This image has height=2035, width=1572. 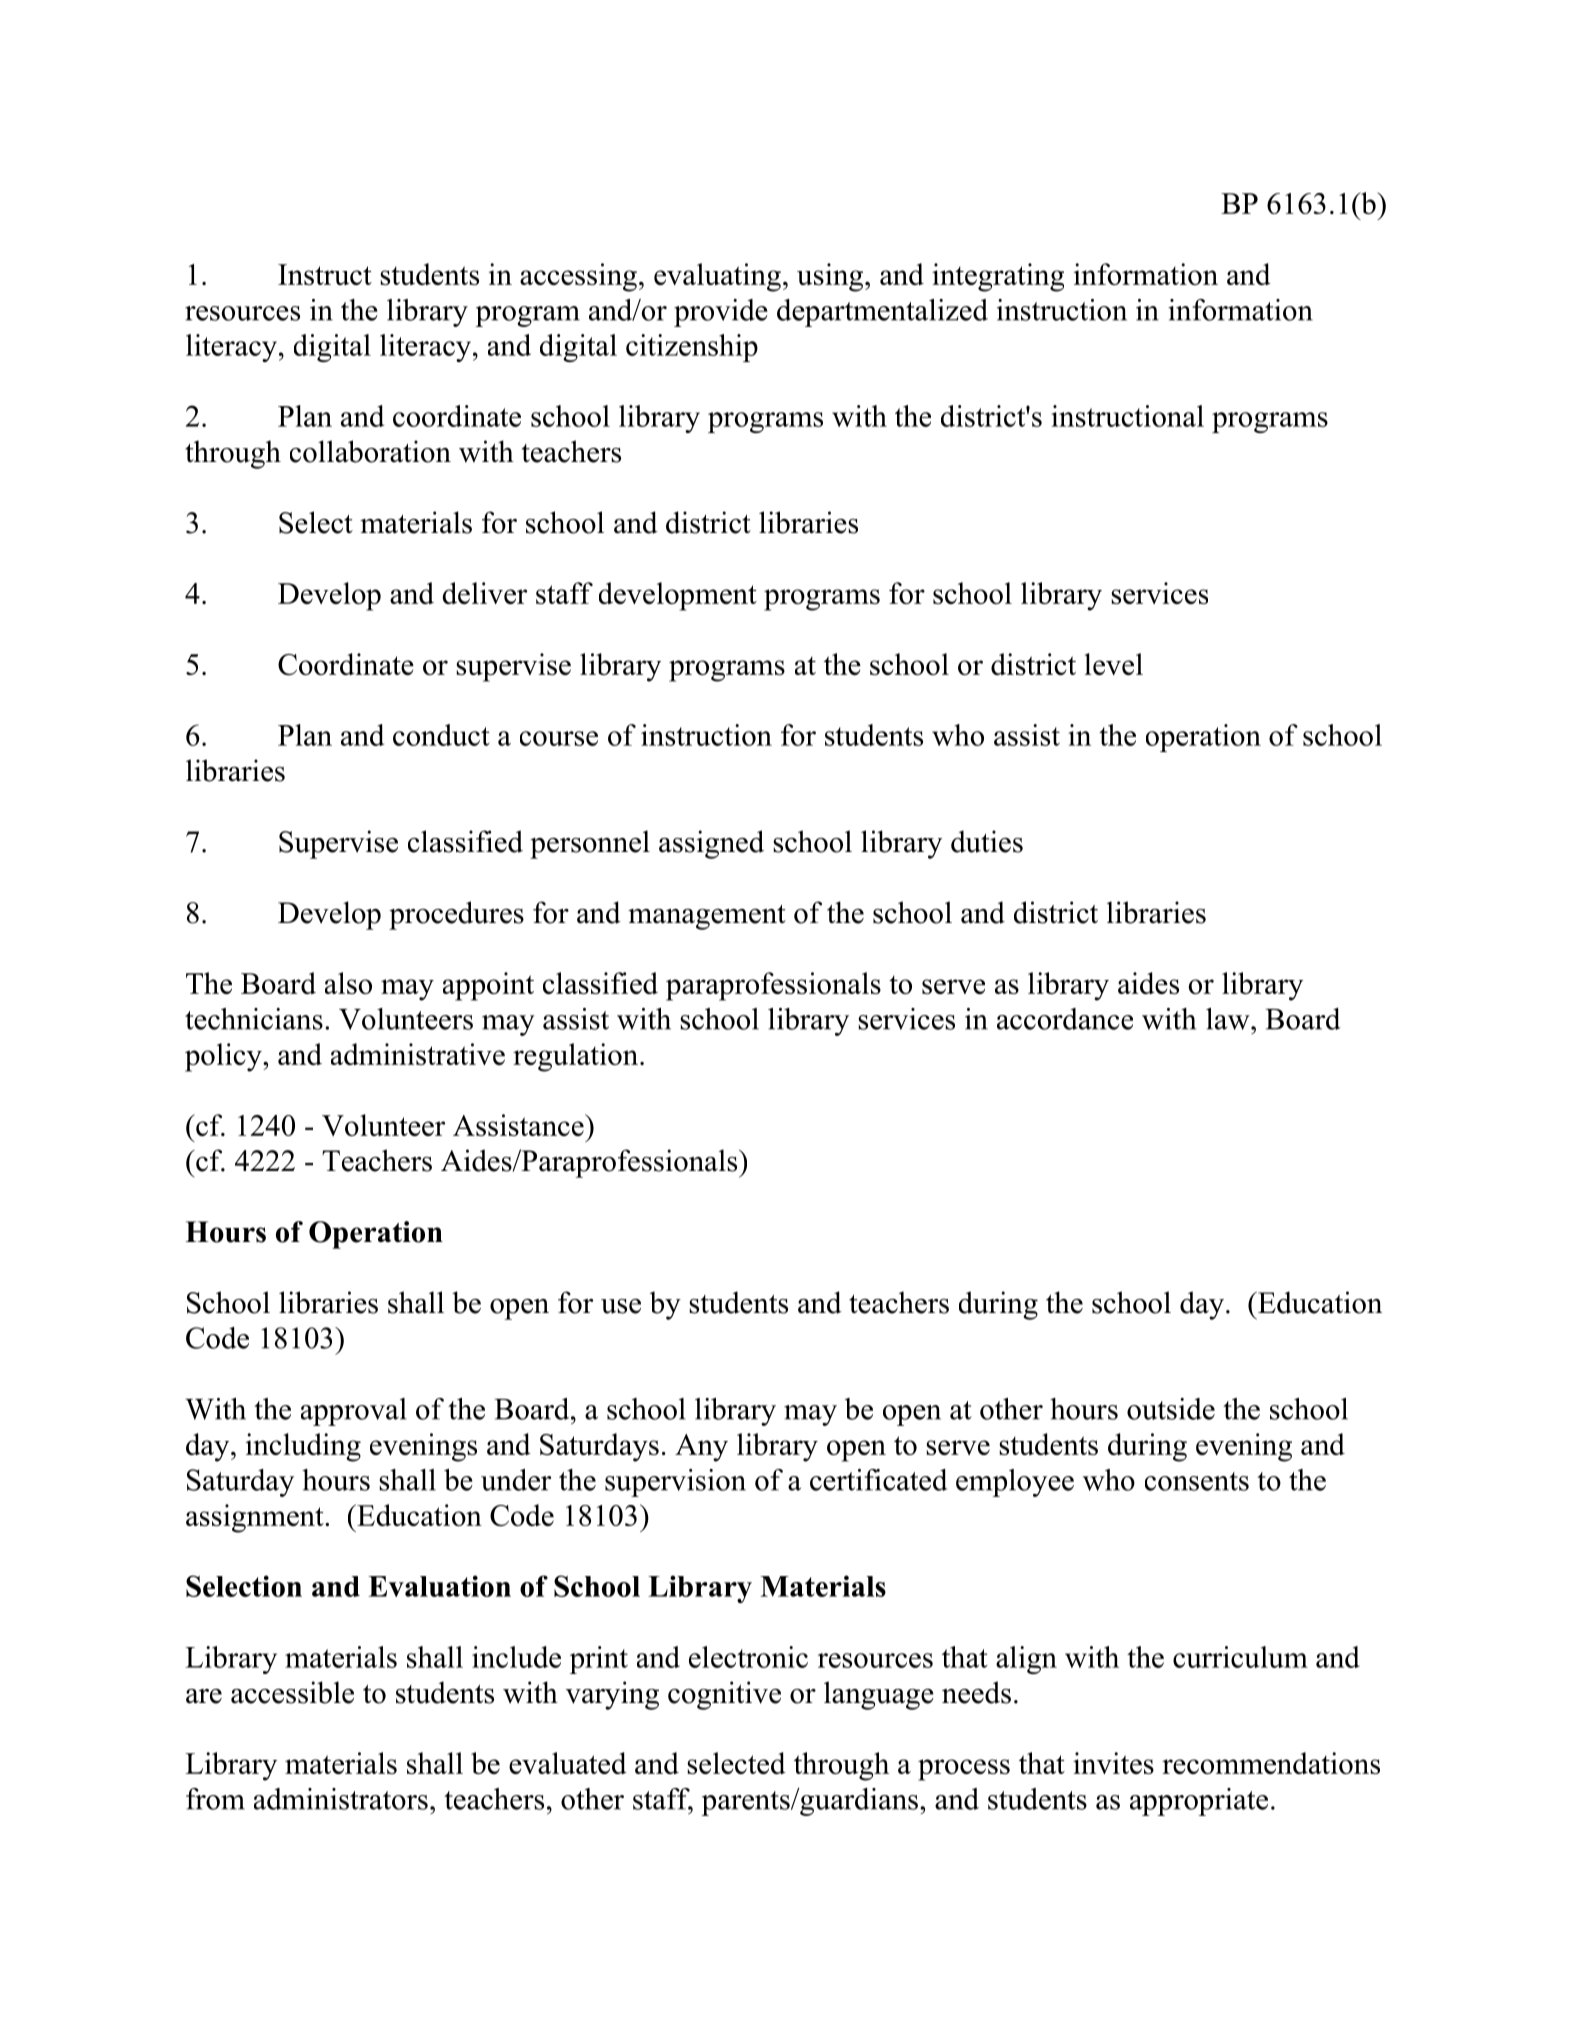 What do you see at coordinates (998, 277) in the image?
I see `integrating` at bounding box center [998, 277].
